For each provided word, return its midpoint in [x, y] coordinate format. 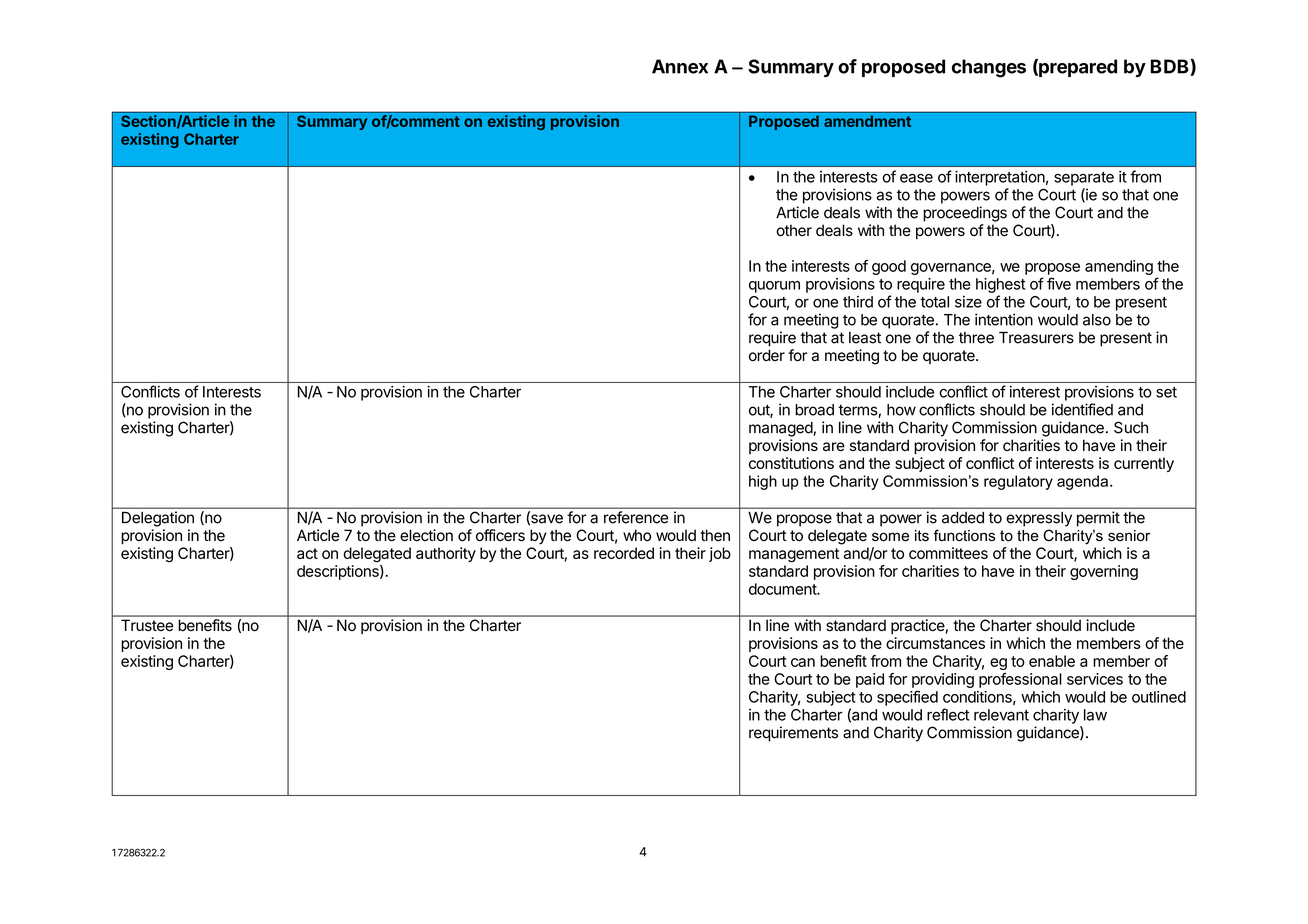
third [858, 302]
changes [989, 68]
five [1059, 283]
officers [500, 535]
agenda [1084, 482]
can [803, 662]
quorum [774, 287]
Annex [680, 66]
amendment [867, 121]
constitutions [791, 463]
